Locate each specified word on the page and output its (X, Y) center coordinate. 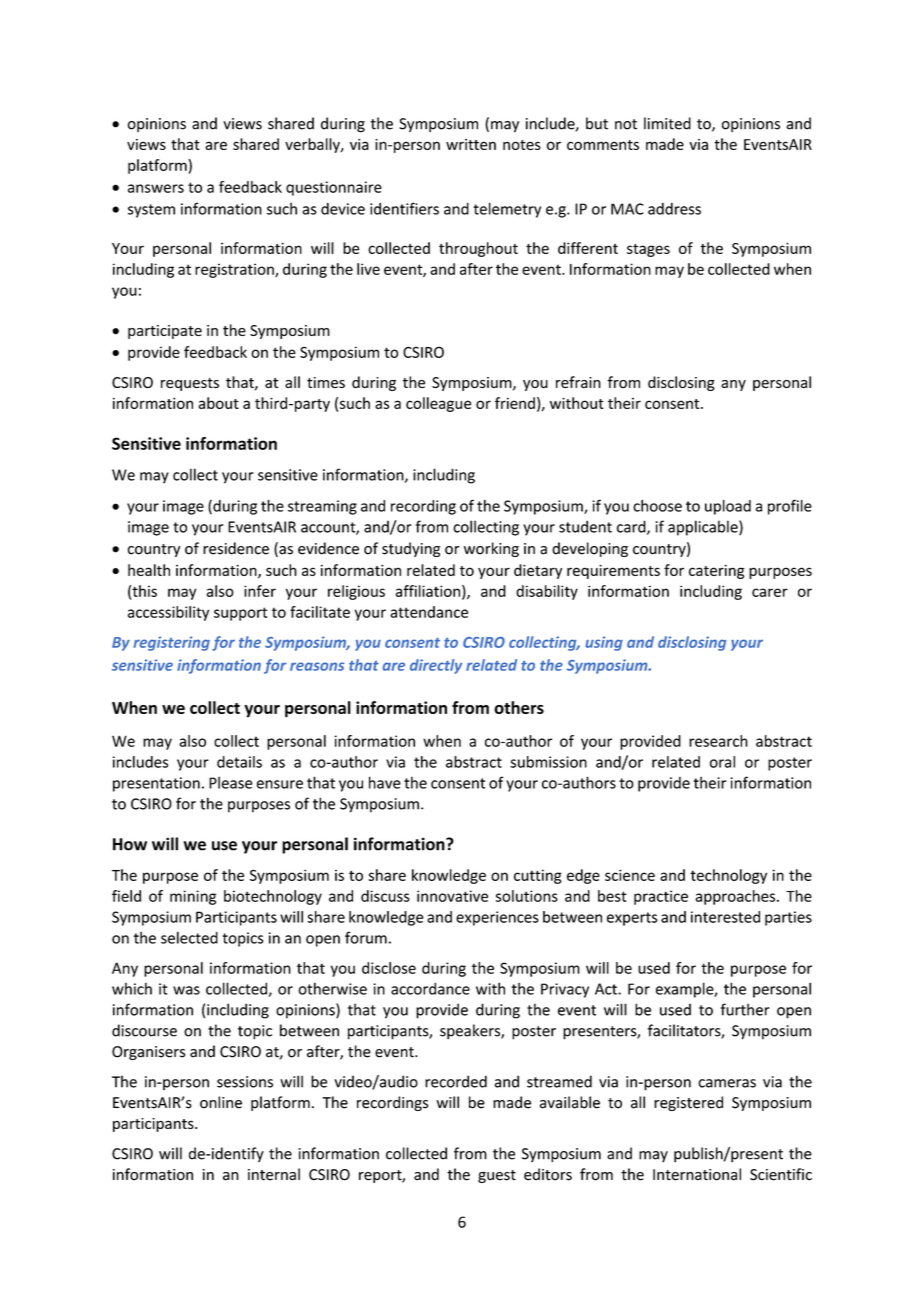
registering (172, 643)
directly (436, 666)
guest (497, 1176)
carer (770, 592)
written (471, 144)
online (221, 1102)
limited (667, 123)
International (697, 1174)
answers (156, 188)
